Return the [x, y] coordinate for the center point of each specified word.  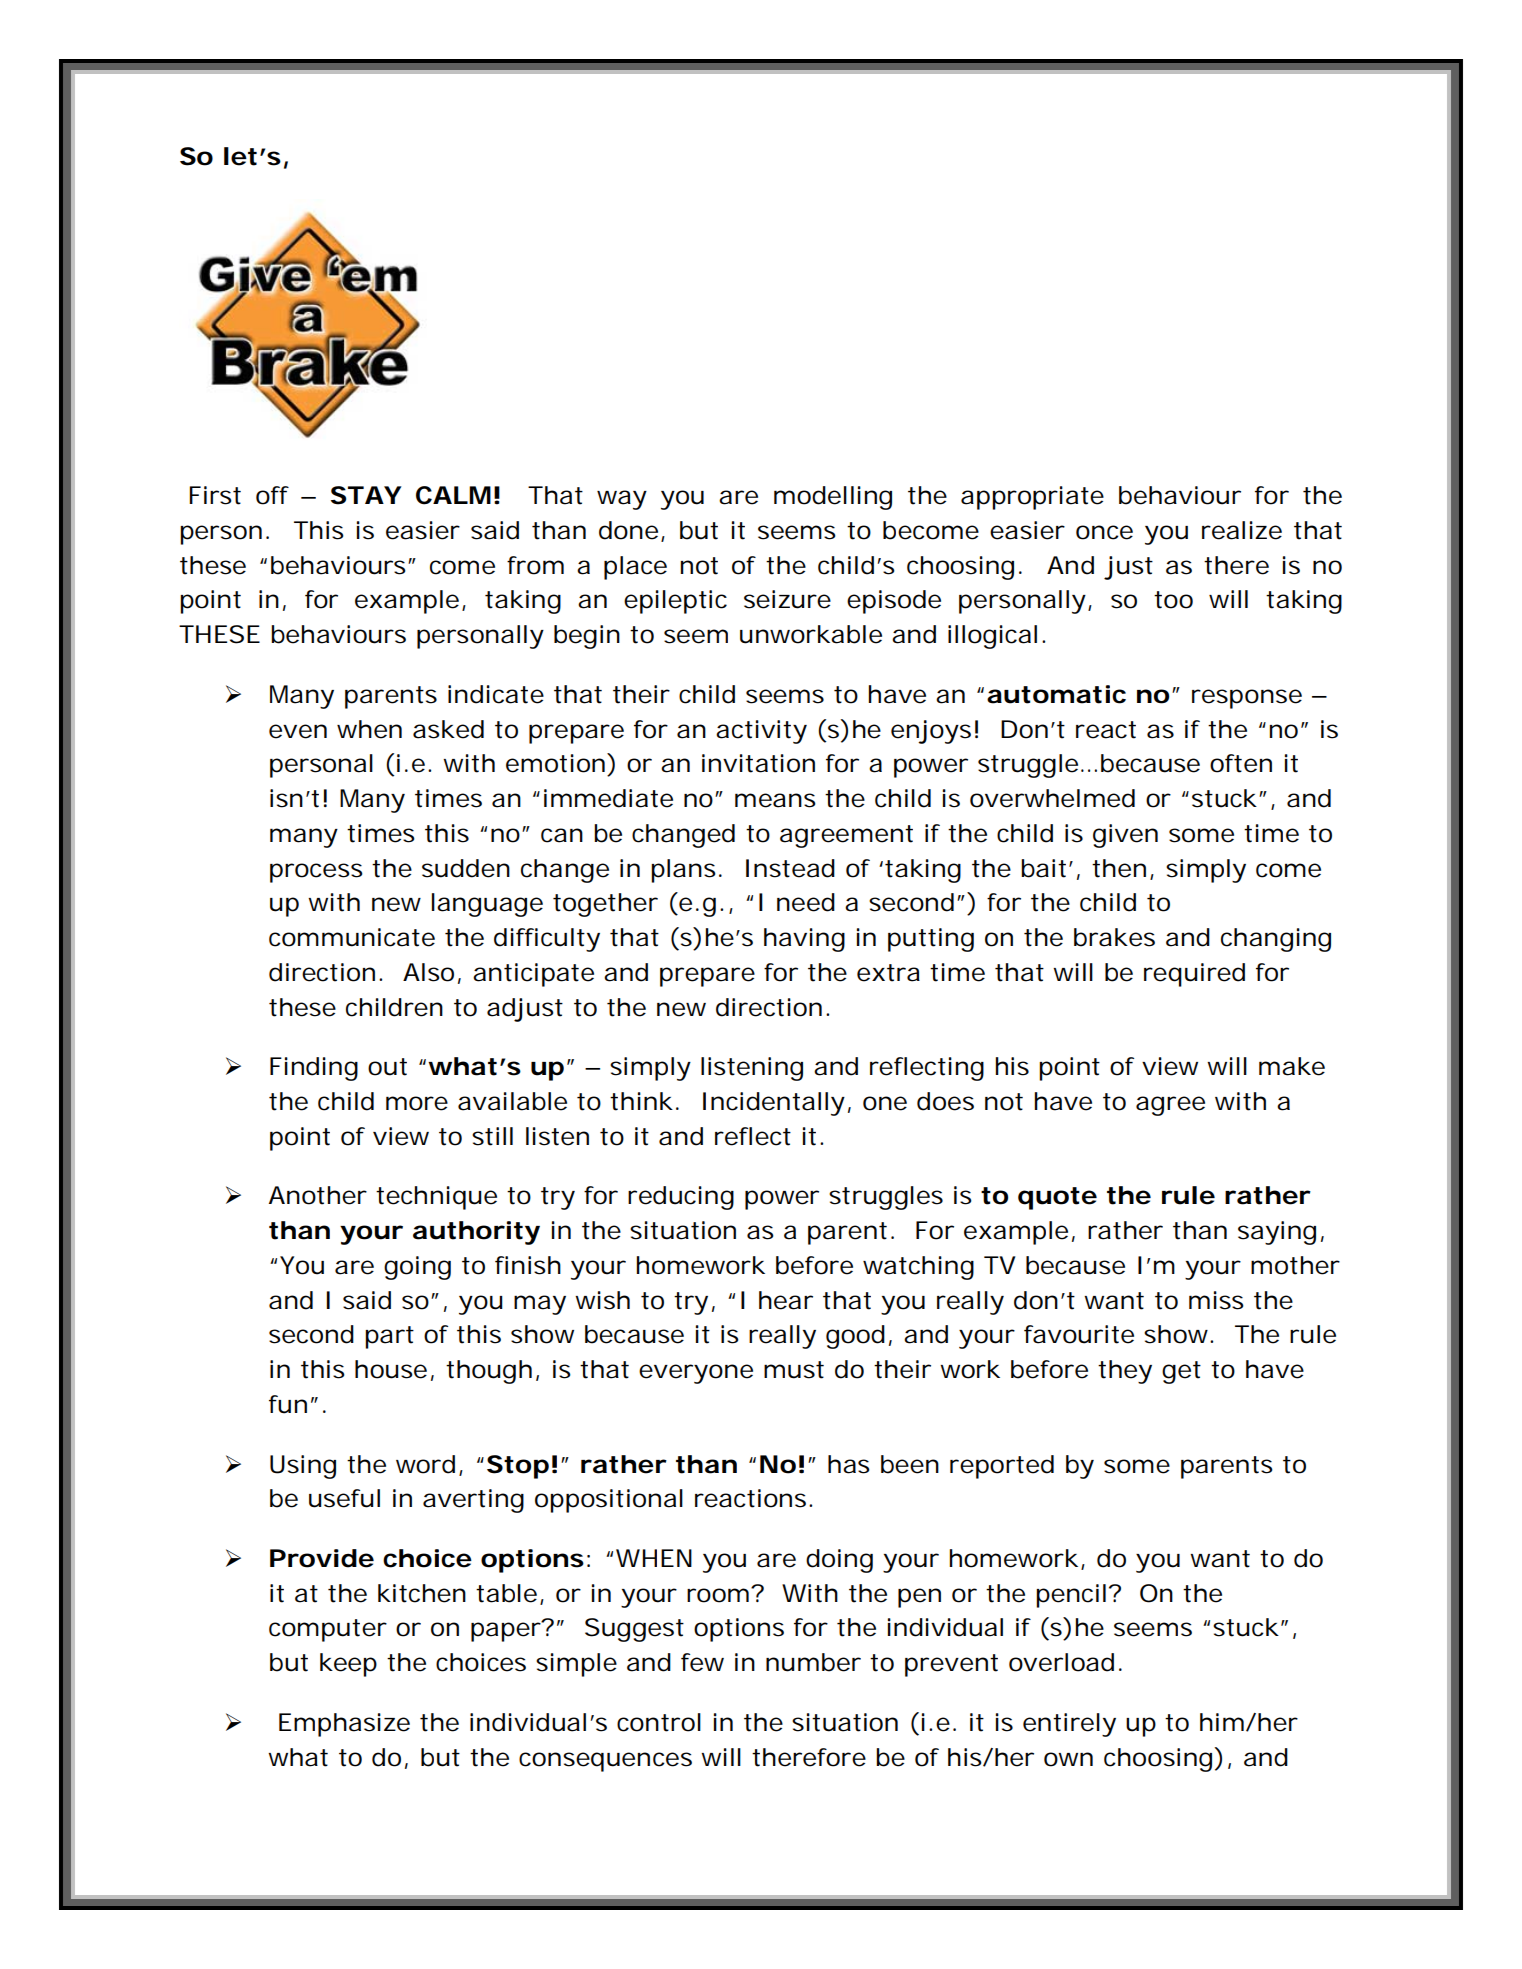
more [417, 1103]
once [1104, 532]
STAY [366, 495]
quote [1057, 1198]
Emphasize [344, 1725]
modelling [833, 498]
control [659, 1722]
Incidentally [774, 1104]
